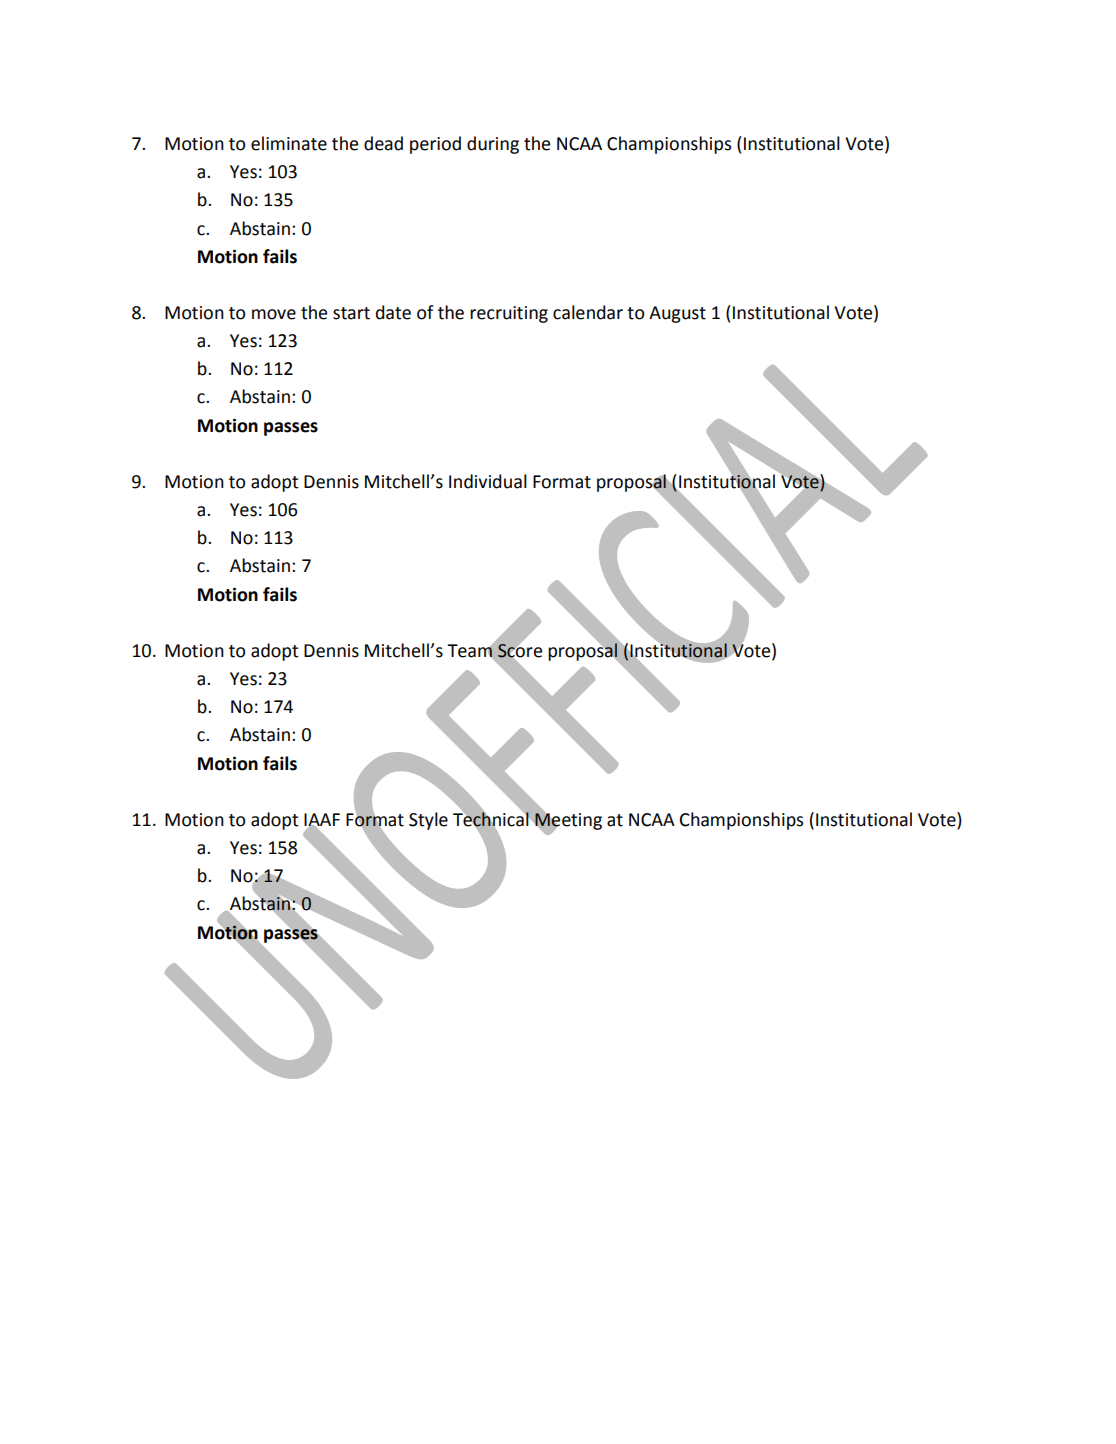 The width and height of the document is (1116, 1444). Describe the element at coordinates (509, 314) in the document. I see `recruiting` at that location.
